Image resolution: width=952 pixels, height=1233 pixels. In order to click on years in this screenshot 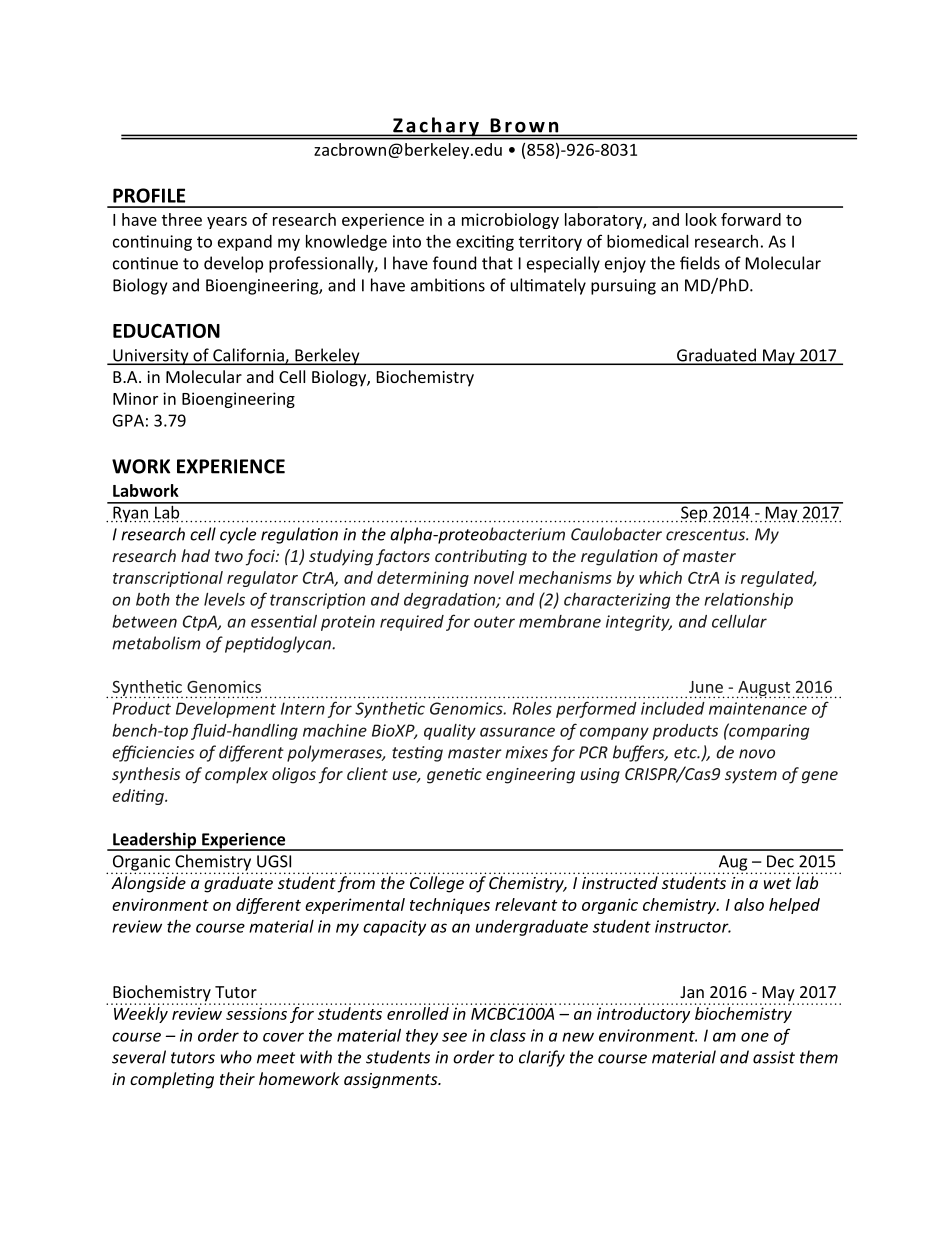, I will do `click(227, 223)`.
